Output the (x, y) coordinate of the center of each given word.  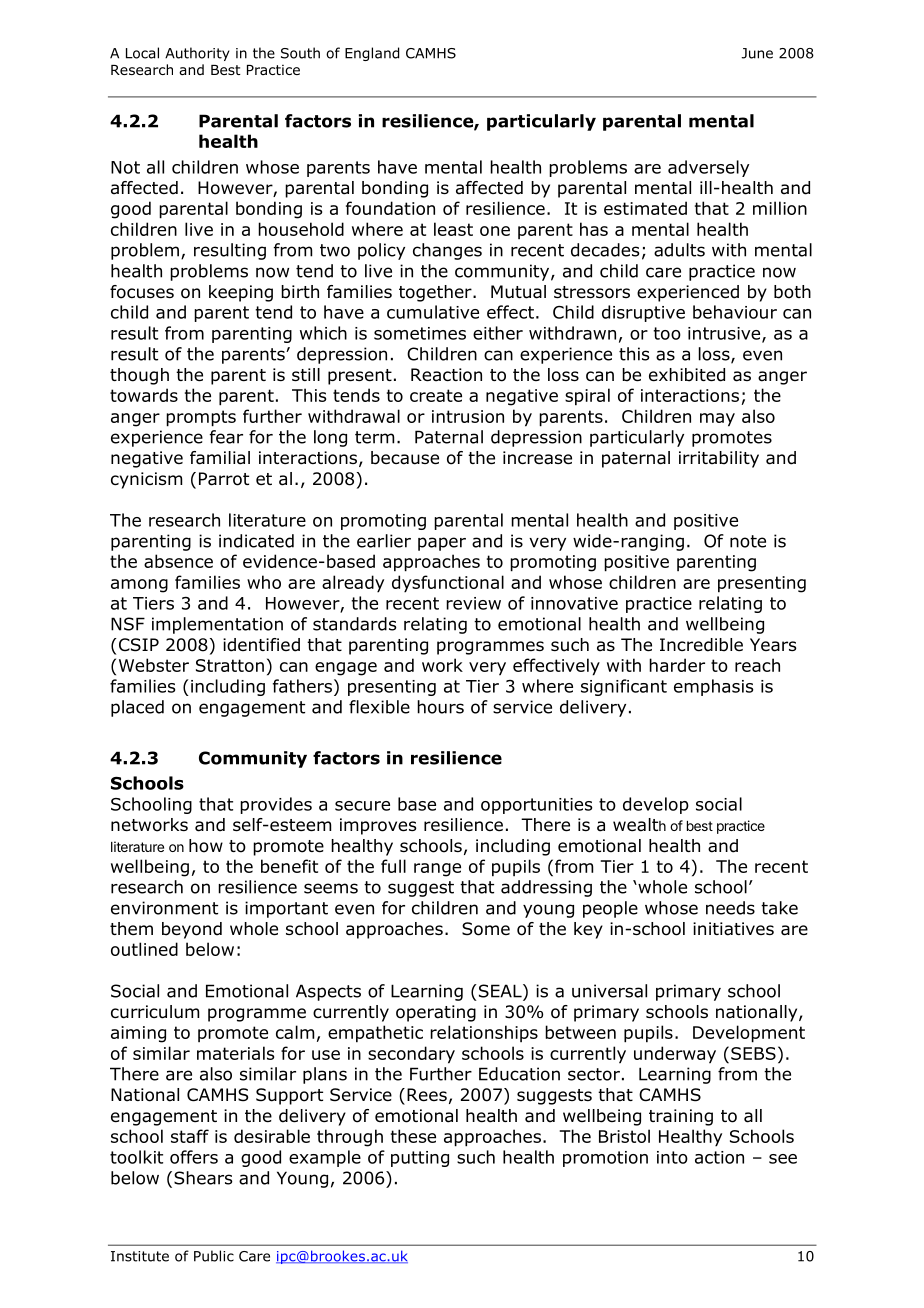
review (473, 603)
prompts (201, 418)
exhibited (687, 375)
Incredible (701, 645)
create (436, 395)
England (372, 54)
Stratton (230, 665)
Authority (197, 54)
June (757, 53)
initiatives (733, 929)
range (437, 870)
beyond (192, 930)
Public (214, 1256)
